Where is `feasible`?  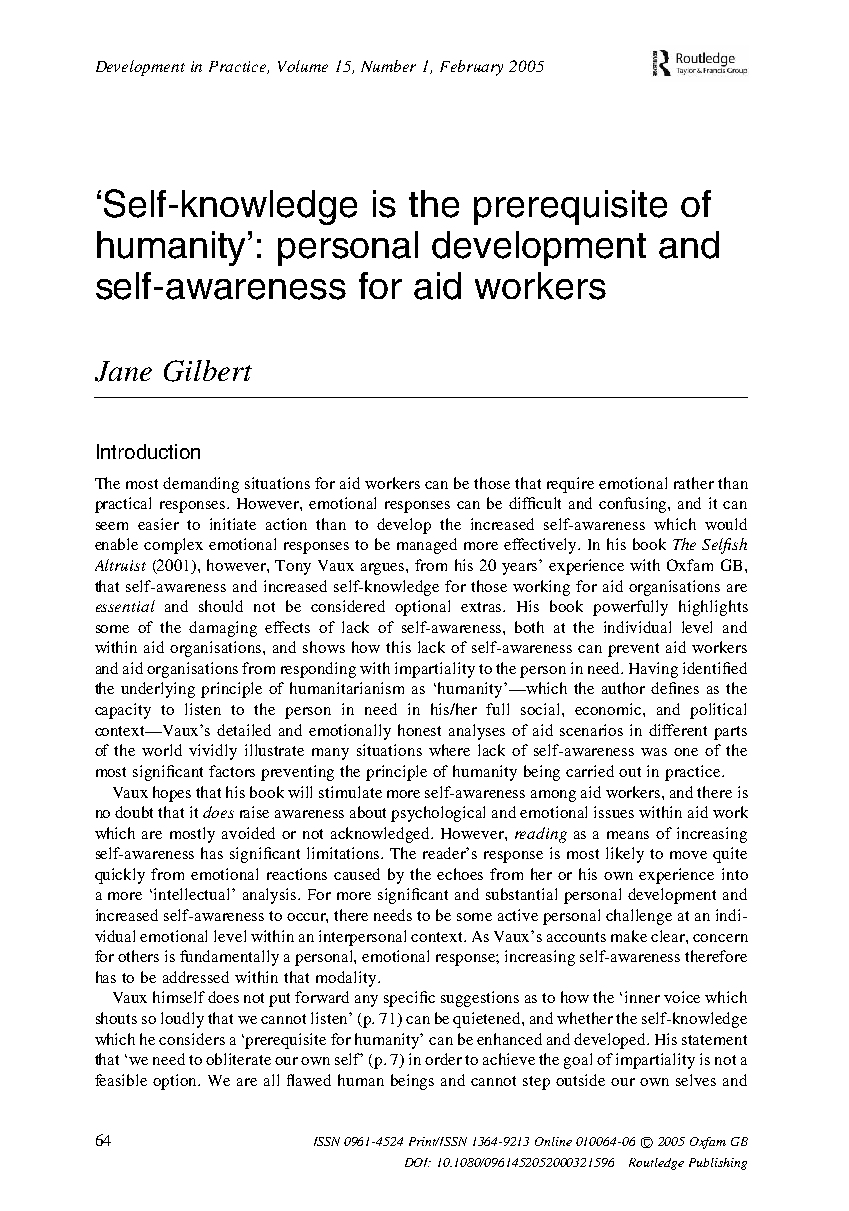 feasible is located at coordinates (121, 1080).
